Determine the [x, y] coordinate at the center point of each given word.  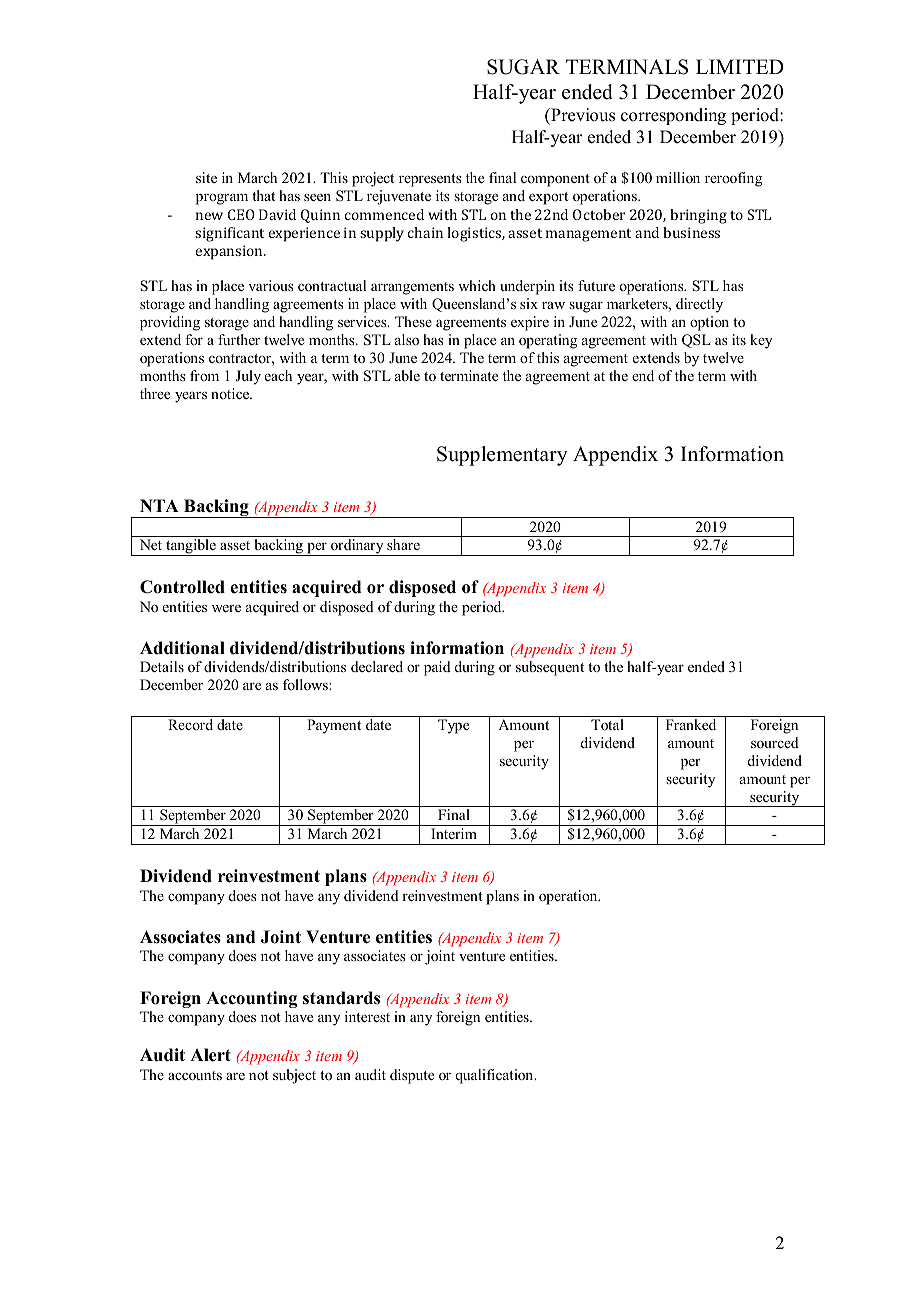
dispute [412, 1076]
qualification [495, 1076]
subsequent [550, 668]
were [226, 608]
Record [190, 724]
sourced [775, 742]
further [239, 339]
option [709, 323]
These [413, 321]
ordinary [357, 547]
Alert [210, 1055]
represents [430, 180]
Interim [454, 833]
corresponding [673, 116]
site [206, 177]
